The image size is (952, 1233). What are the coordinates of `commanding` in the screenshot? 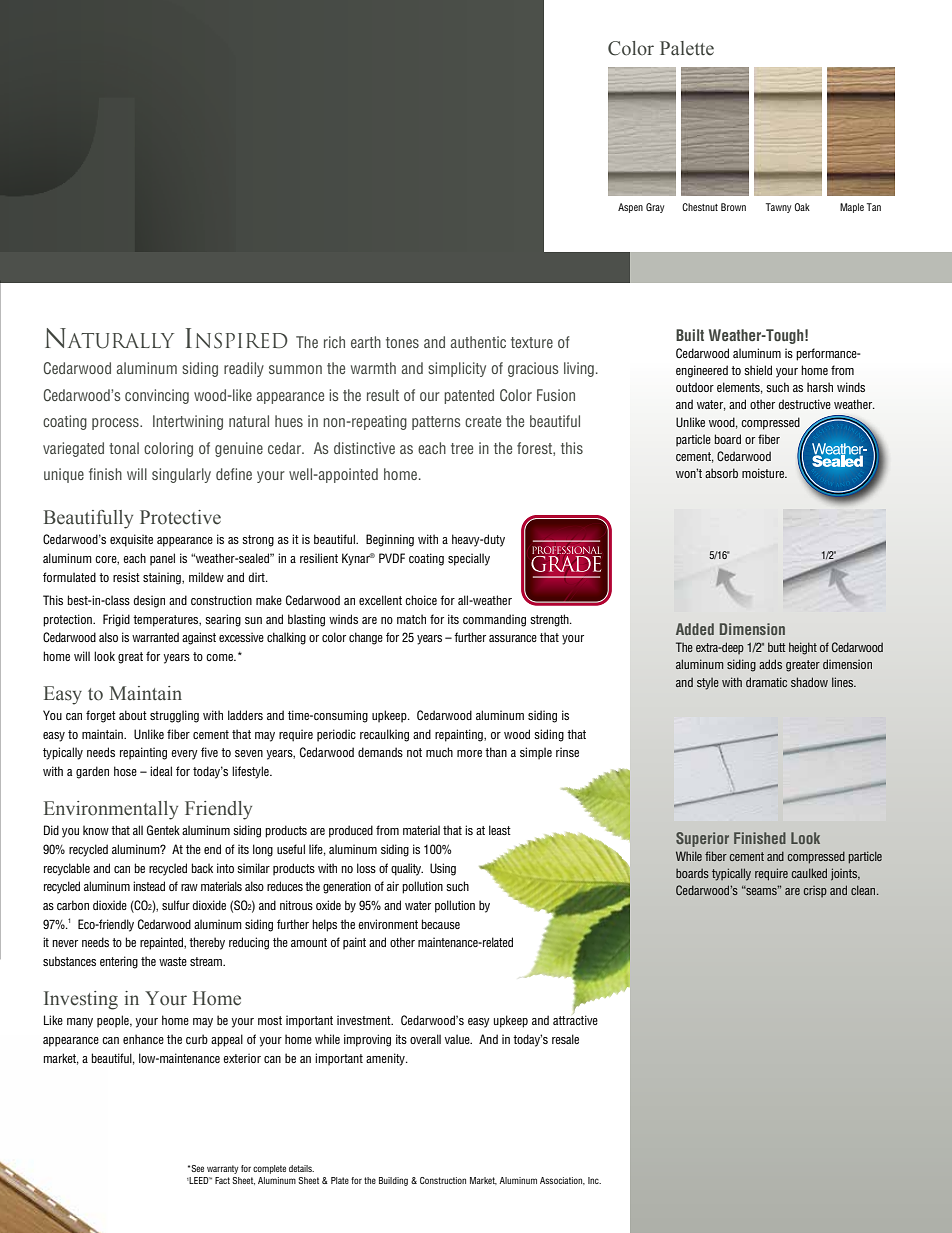 It's located at (494, 620).
